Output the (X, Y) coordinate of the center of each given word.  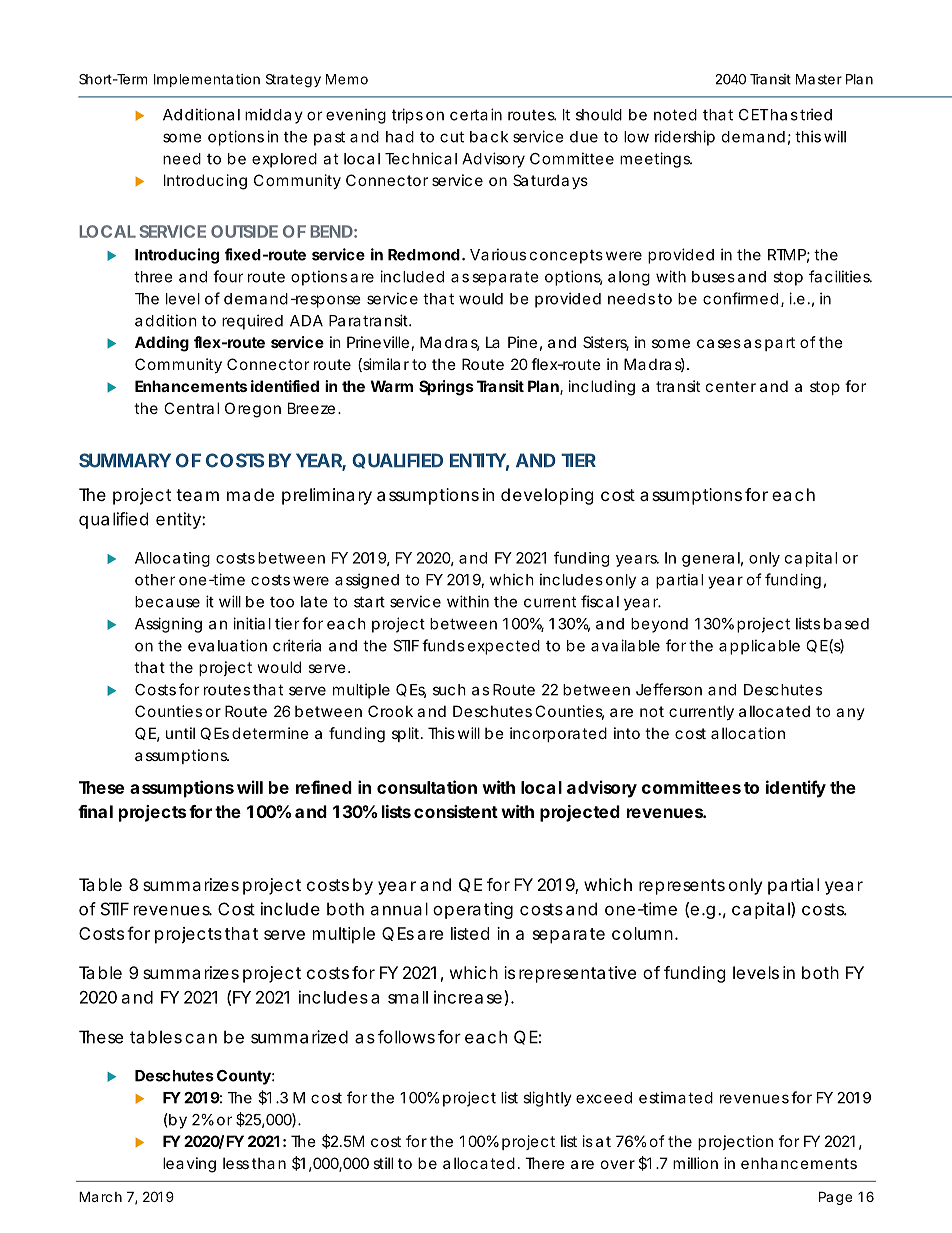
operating (473, 910)
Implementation (207, 80)
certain (476, 114)
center (731, 386)
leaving (189, 1165)
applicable (759, 647)
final (95, 811)
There (545, 1163)
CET (754, 115)
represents (682, 887)
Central (191, 408)
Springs (446, 388)
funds (443, 645)
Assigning (168, 625)
